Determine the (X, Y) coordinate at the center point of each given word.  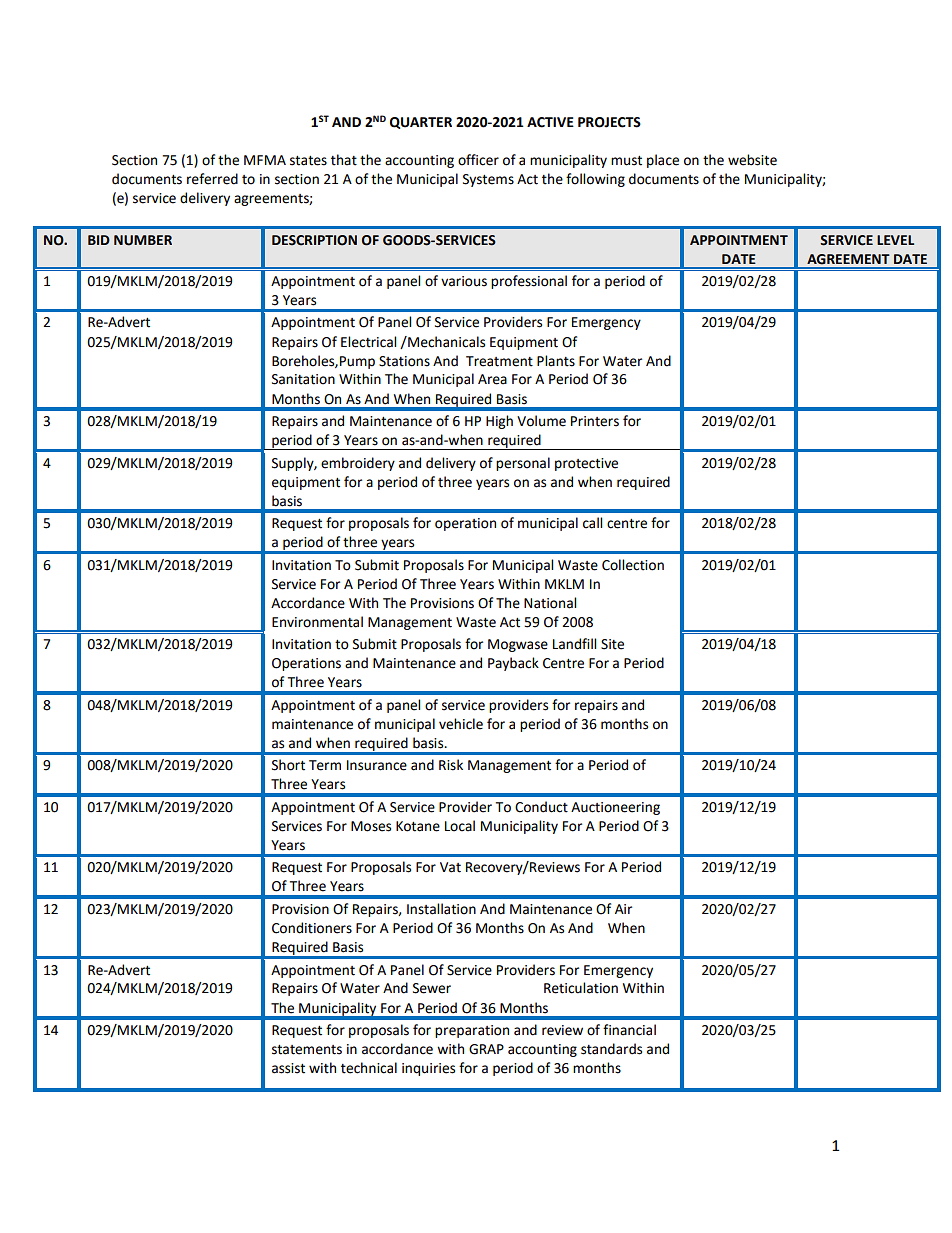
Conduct (541, 807)
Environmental (317, 622)
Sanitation (303, 379)
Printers (595, 421)
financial (629, 1030)
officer (478, 160)
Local (460, 826)
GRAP (486, 1049)
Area (492, 379)
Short (288, 765)
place (663, 161)
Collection (633, 565)
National (550, 603)
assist (288, 1068)
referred (212, 179)
